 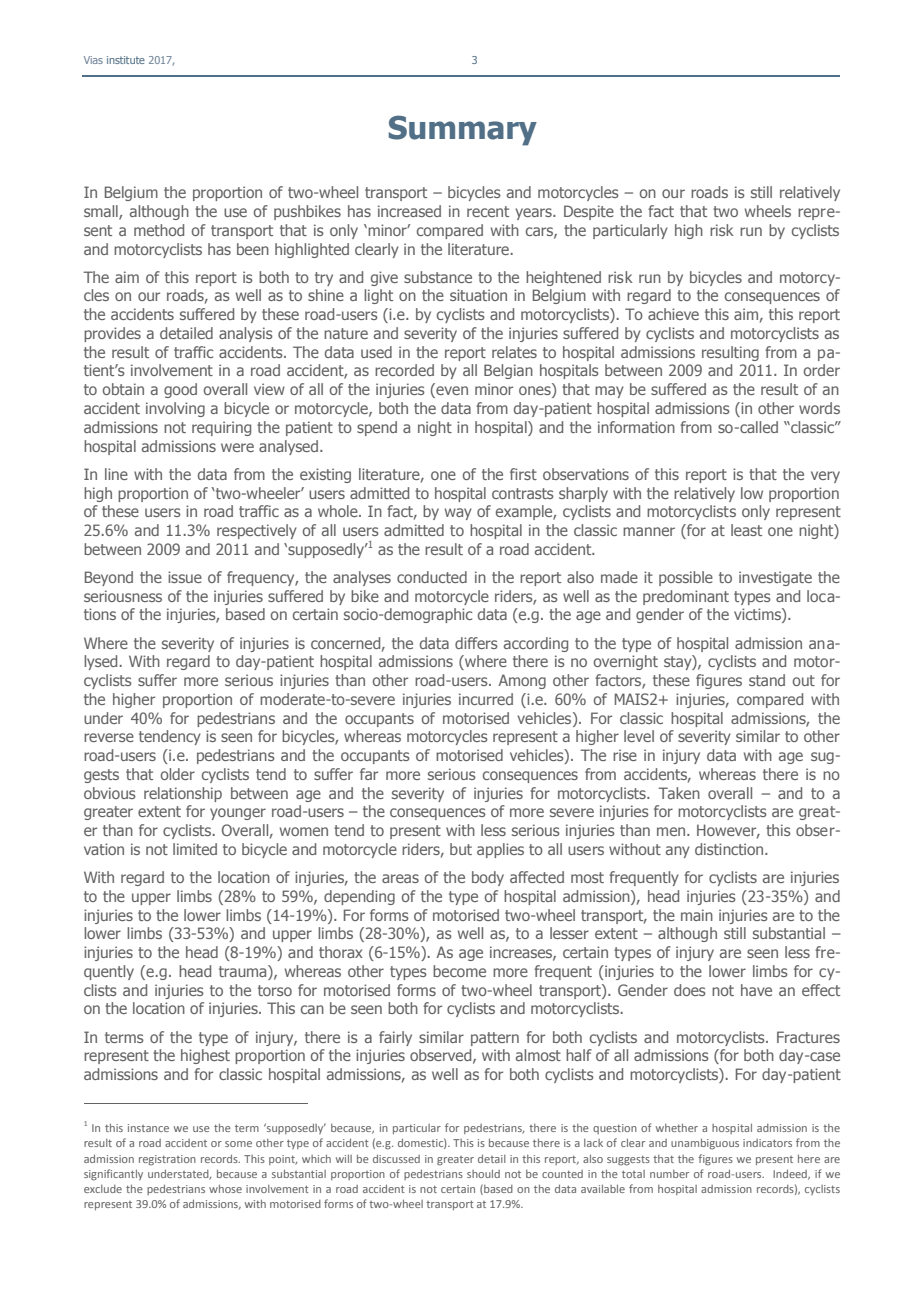 I want to click on should, so click(x=483, y=1174).
